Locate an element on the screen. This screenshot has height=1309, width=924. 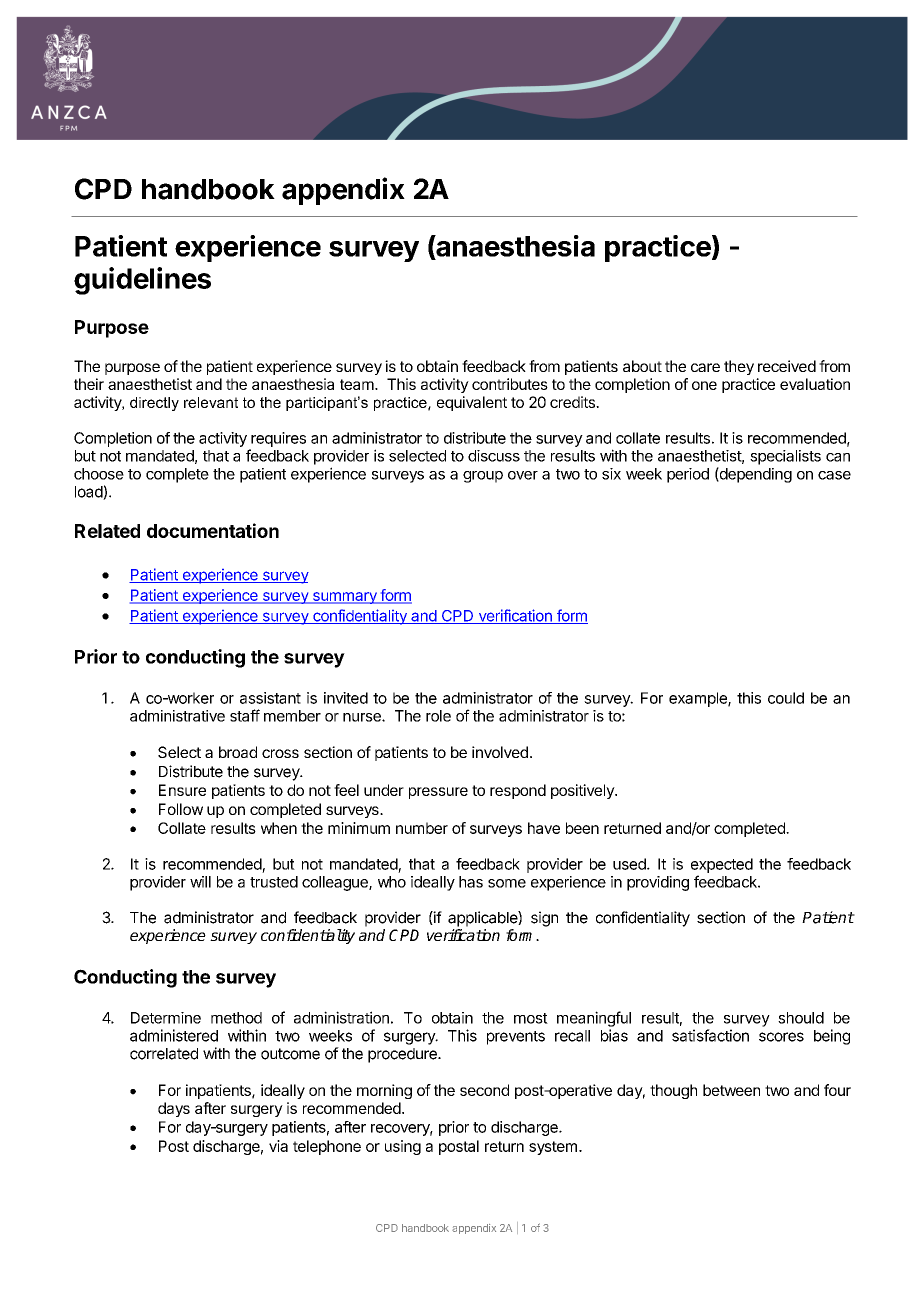
guidelines is located at coordinates (142, 281).
